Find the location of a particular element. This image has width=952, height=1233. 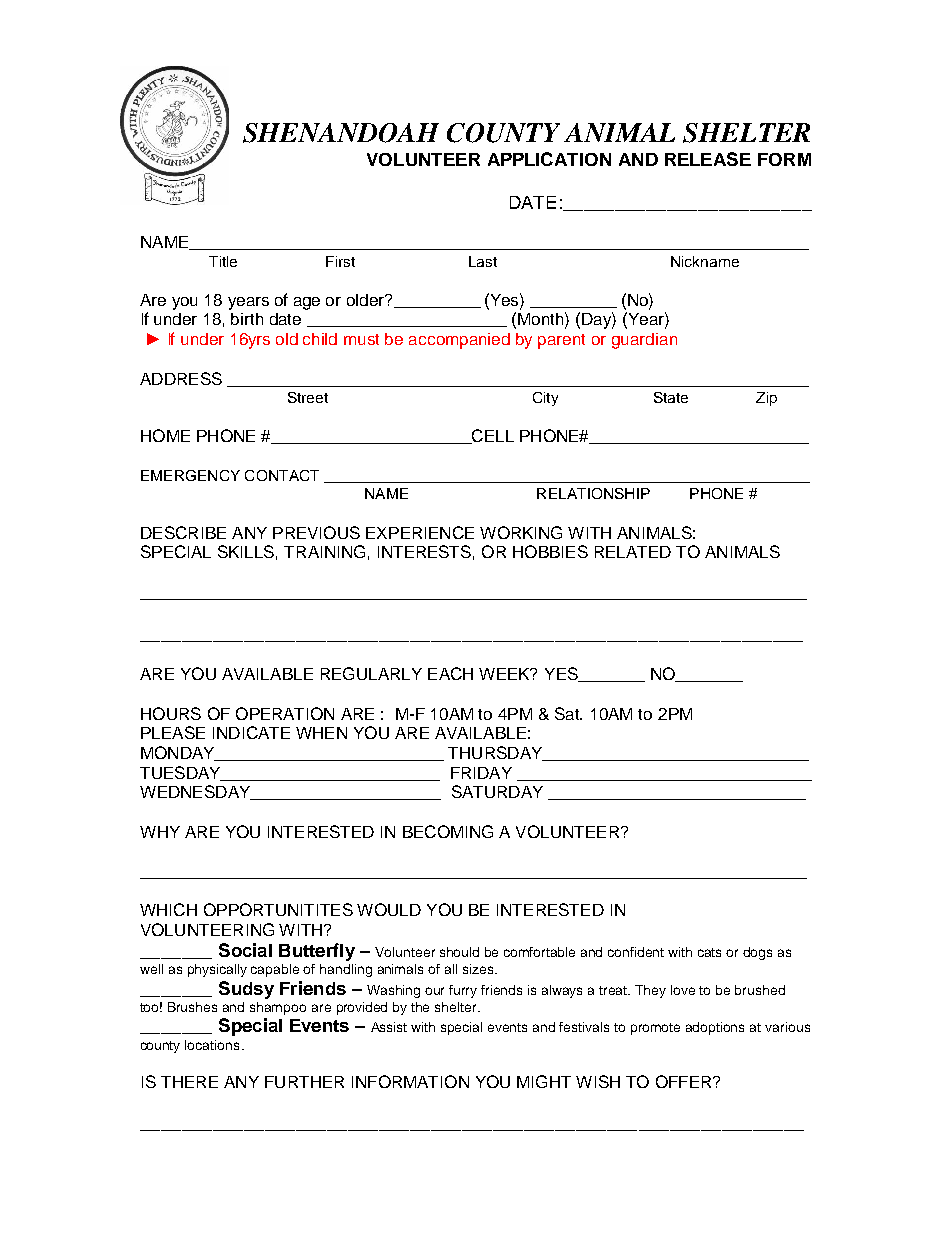

adoptions is located at coordinates (715, 1028).
